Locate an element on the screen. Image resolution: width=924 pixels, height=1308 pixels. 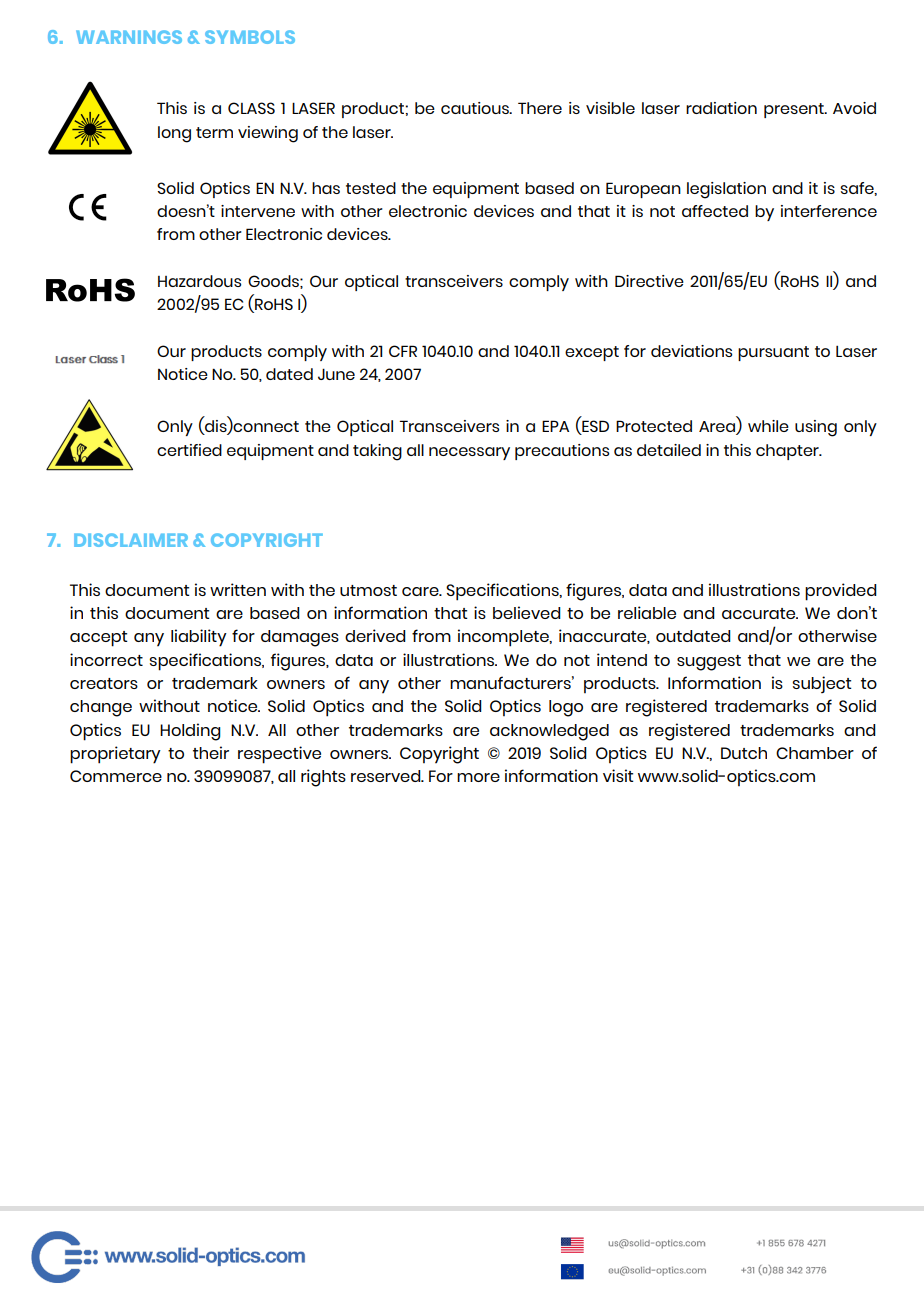
cautious is located at coordinates (476, 108).
